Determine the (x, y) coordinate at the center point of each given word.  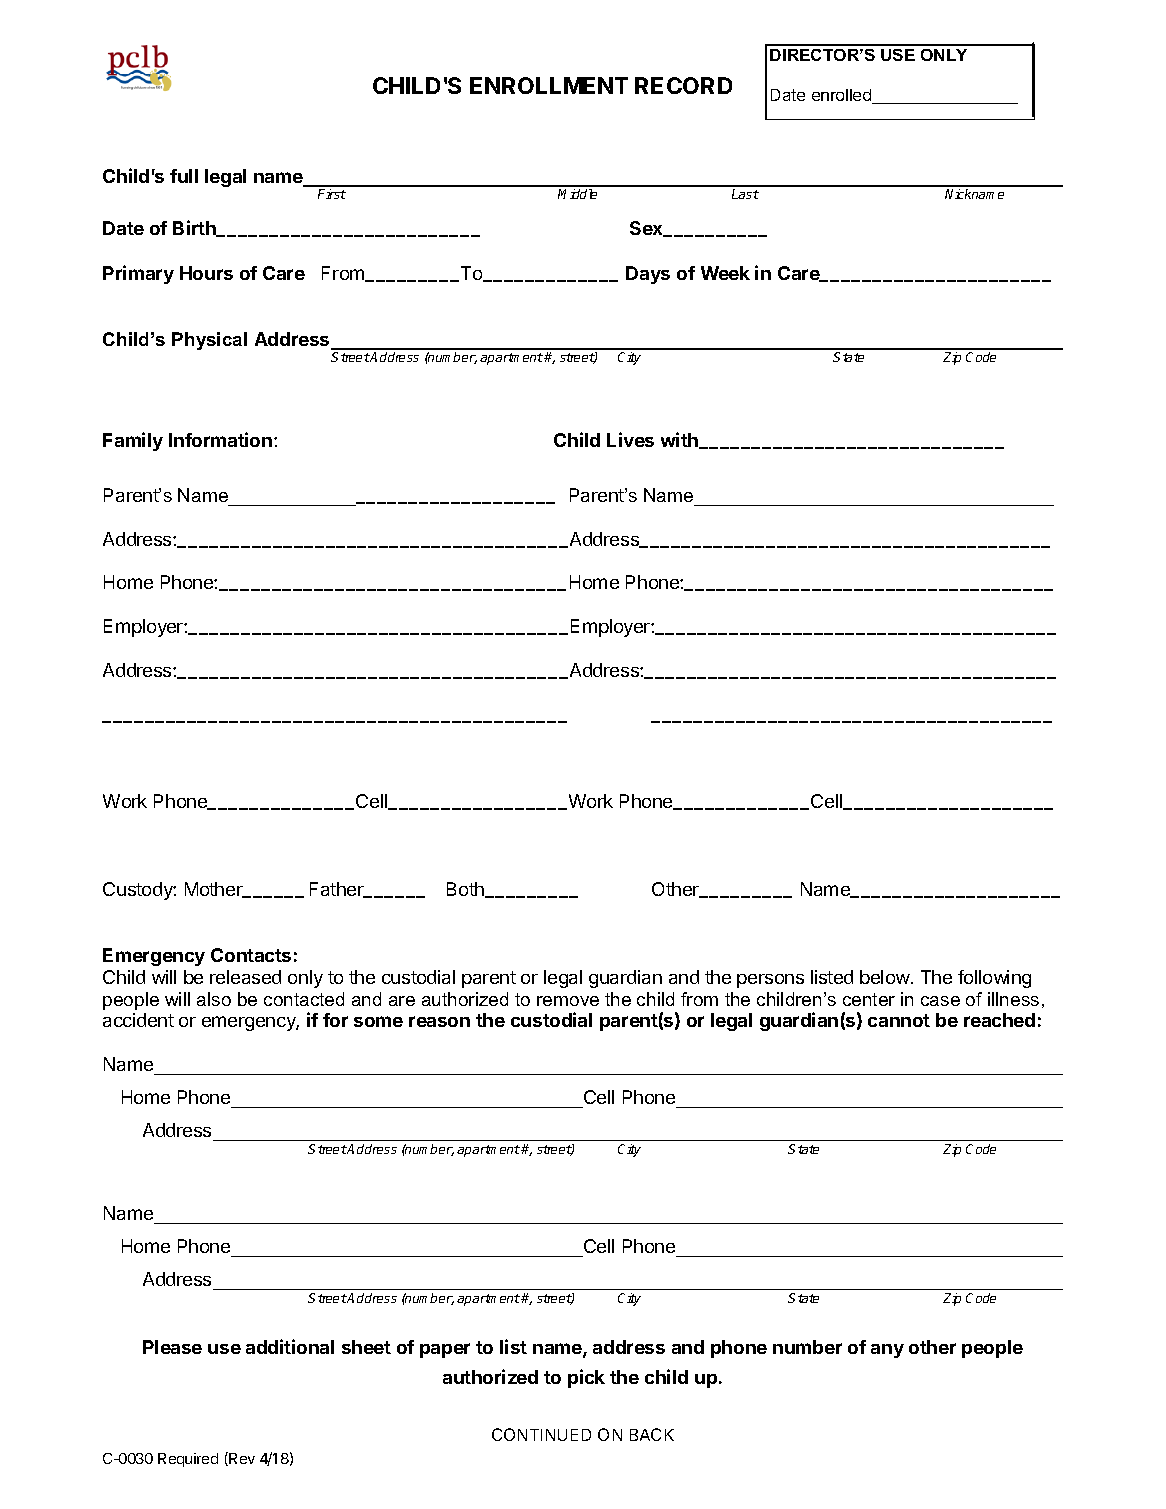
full (184, 176)
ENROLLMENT (549, 85)
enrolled (842, 96)
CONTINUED (541, 1434)
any (887, 1351)
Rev (241, 1459)
